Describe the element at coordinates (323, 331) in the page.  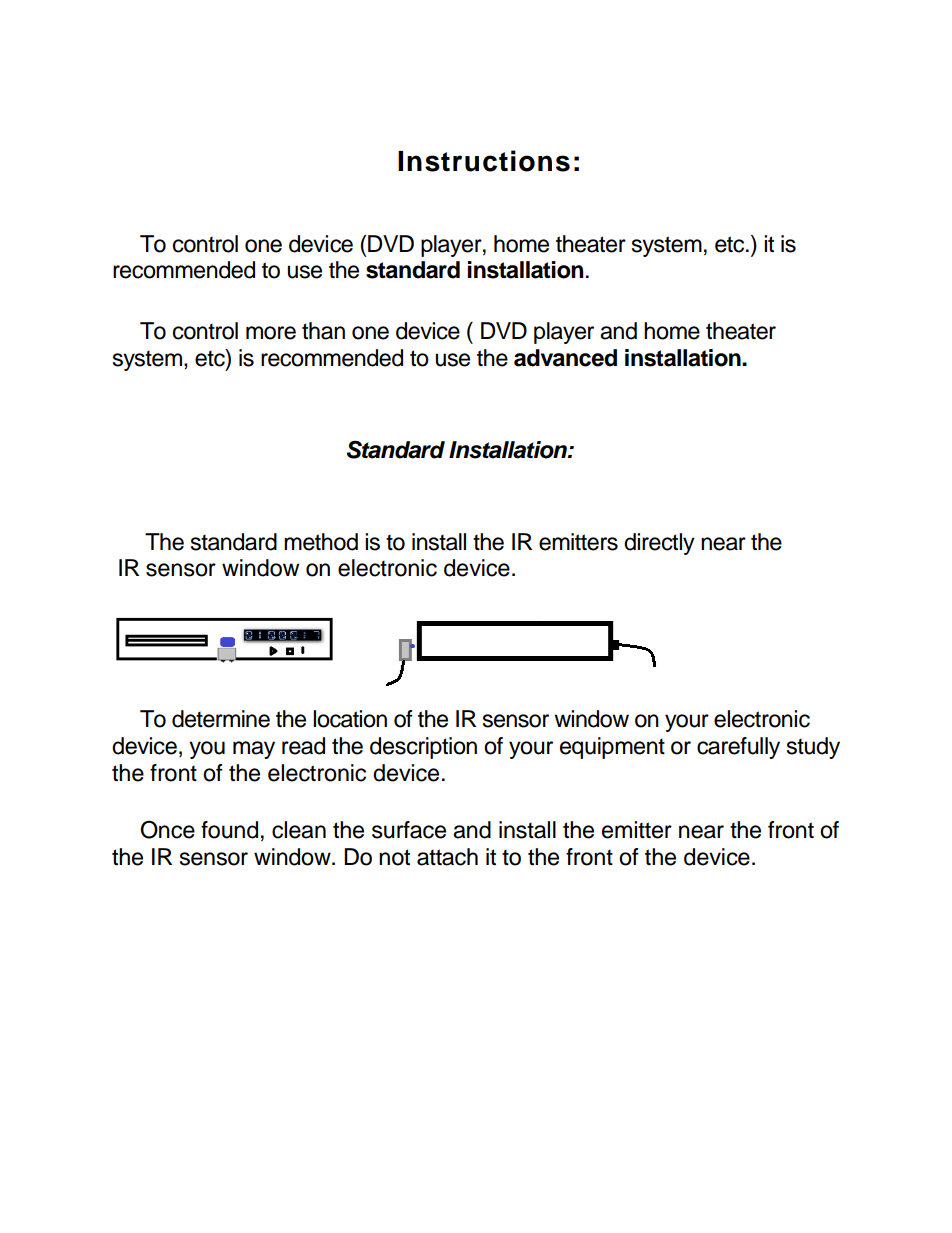
I see `than` at that location.
